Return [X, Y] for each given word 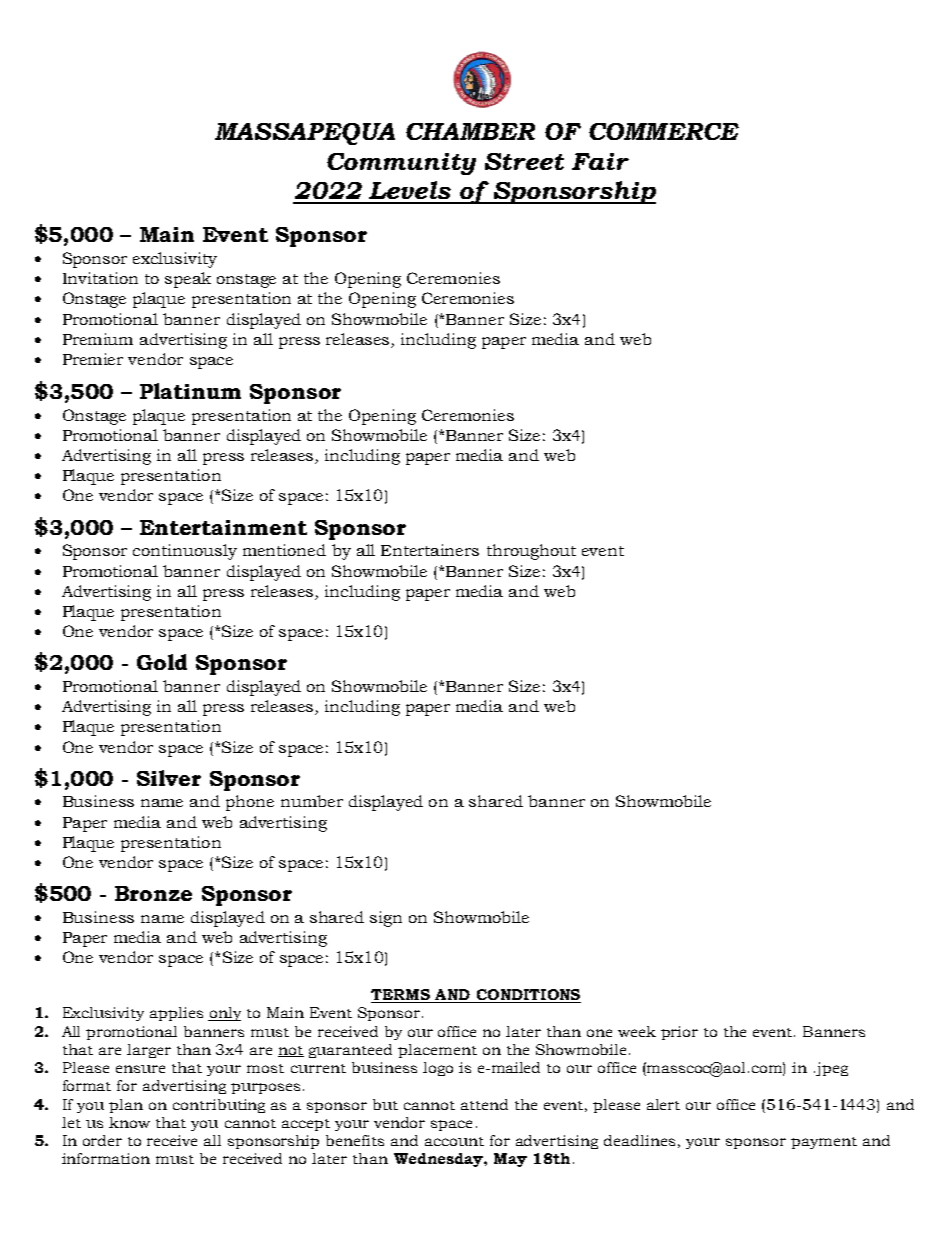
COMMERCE [664, 131]
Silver [169, 778]
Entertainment [223, 527]
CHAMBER [470, 131]
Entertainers [430, 550]
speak [188, 280]
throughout [531, 552]
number [312, 801]
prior [679, 1033]
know [129, 1122]
